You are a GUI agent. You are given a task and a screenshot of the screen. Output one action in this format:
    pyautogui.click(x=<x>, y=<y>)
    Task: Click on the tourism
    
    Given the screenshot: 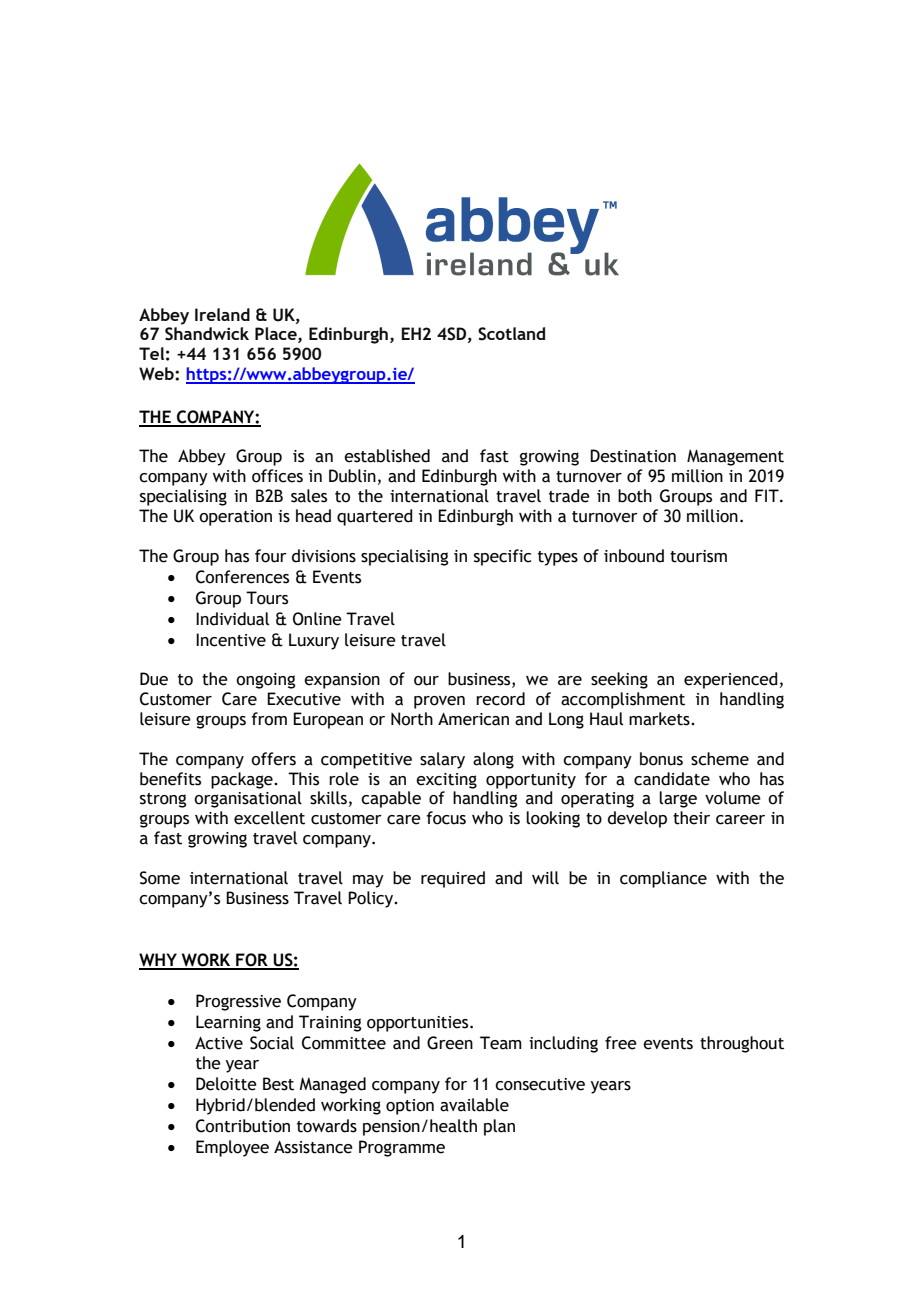 What is the action you would take?
    pyautogui.click(x=698, y=556)
